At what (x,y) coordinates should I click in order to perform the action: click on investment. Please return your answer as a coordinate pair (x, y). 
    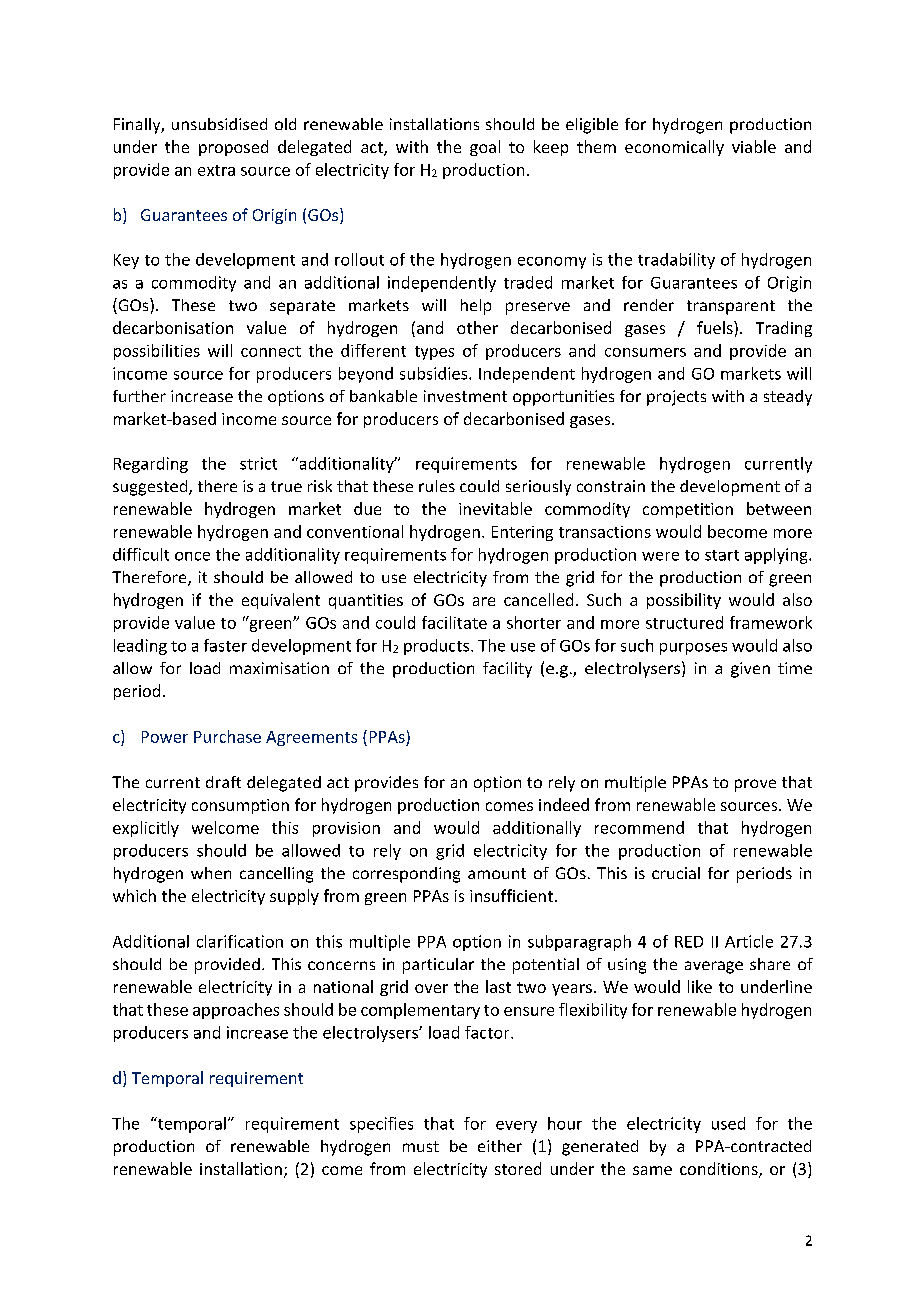
    Looking at the image, I should click on (465, 396).
